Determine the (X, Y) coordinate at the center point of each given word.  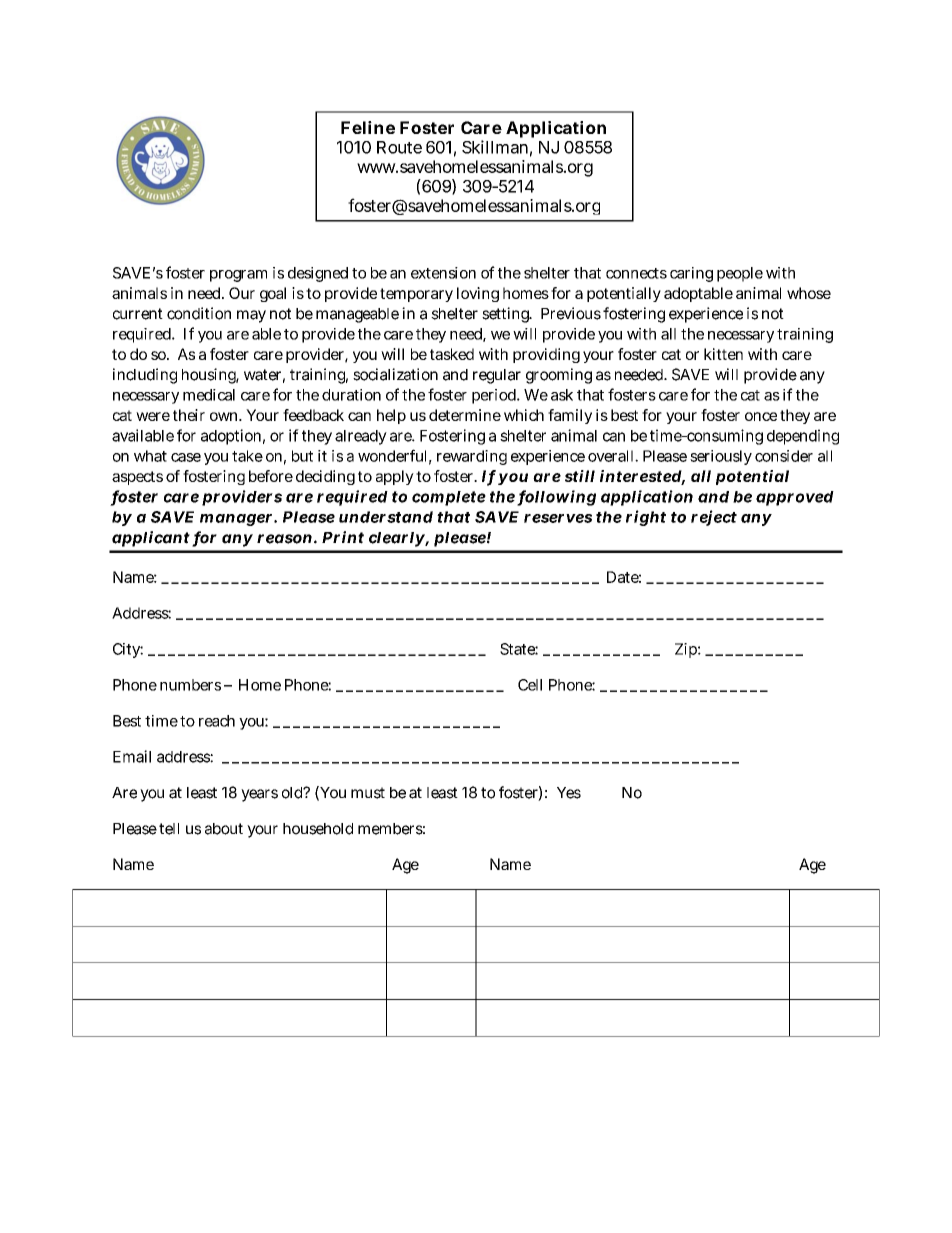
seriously (721, 457)
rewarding (472, 457)
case (186, 457)
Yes (569, 793)
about (224, 829)
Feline (368, 127)
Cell (530, 685)
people (740, 274)
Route (399, 147)
